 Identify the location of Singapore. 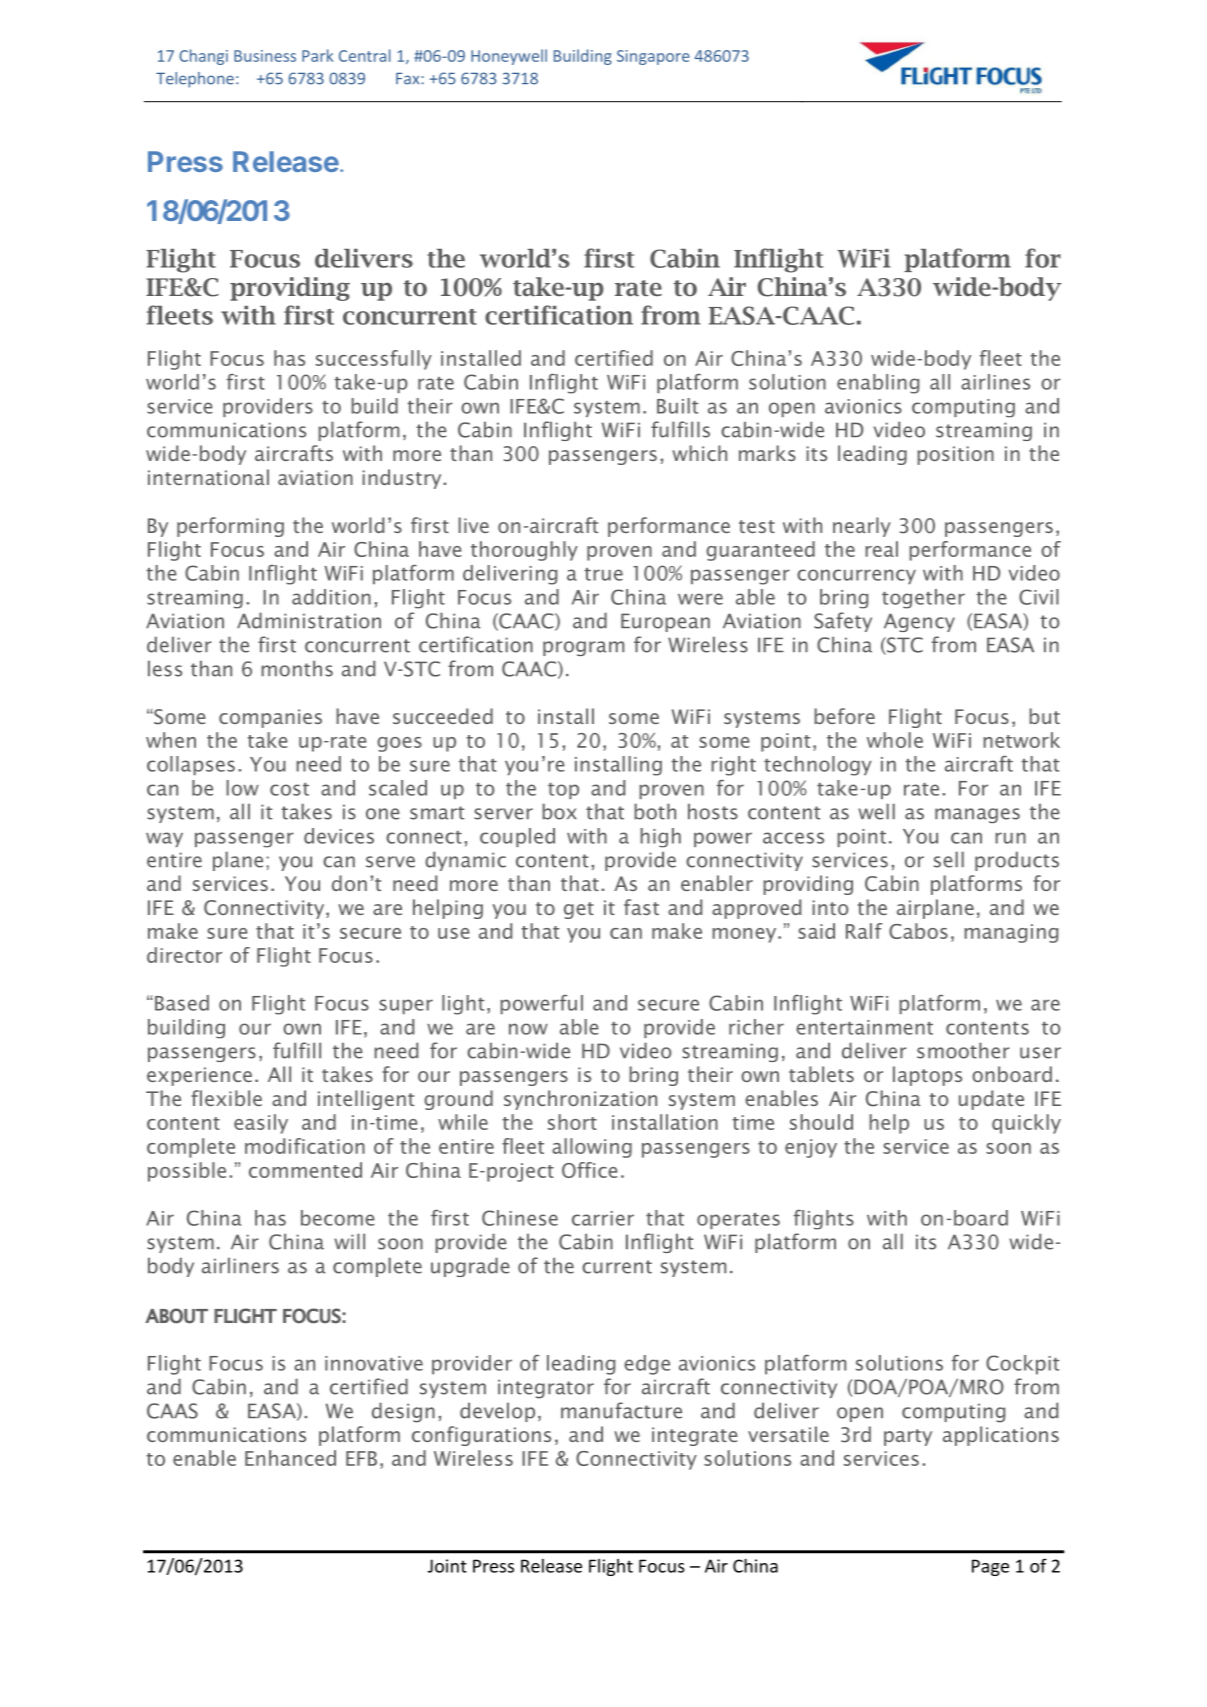
(653, 57).
